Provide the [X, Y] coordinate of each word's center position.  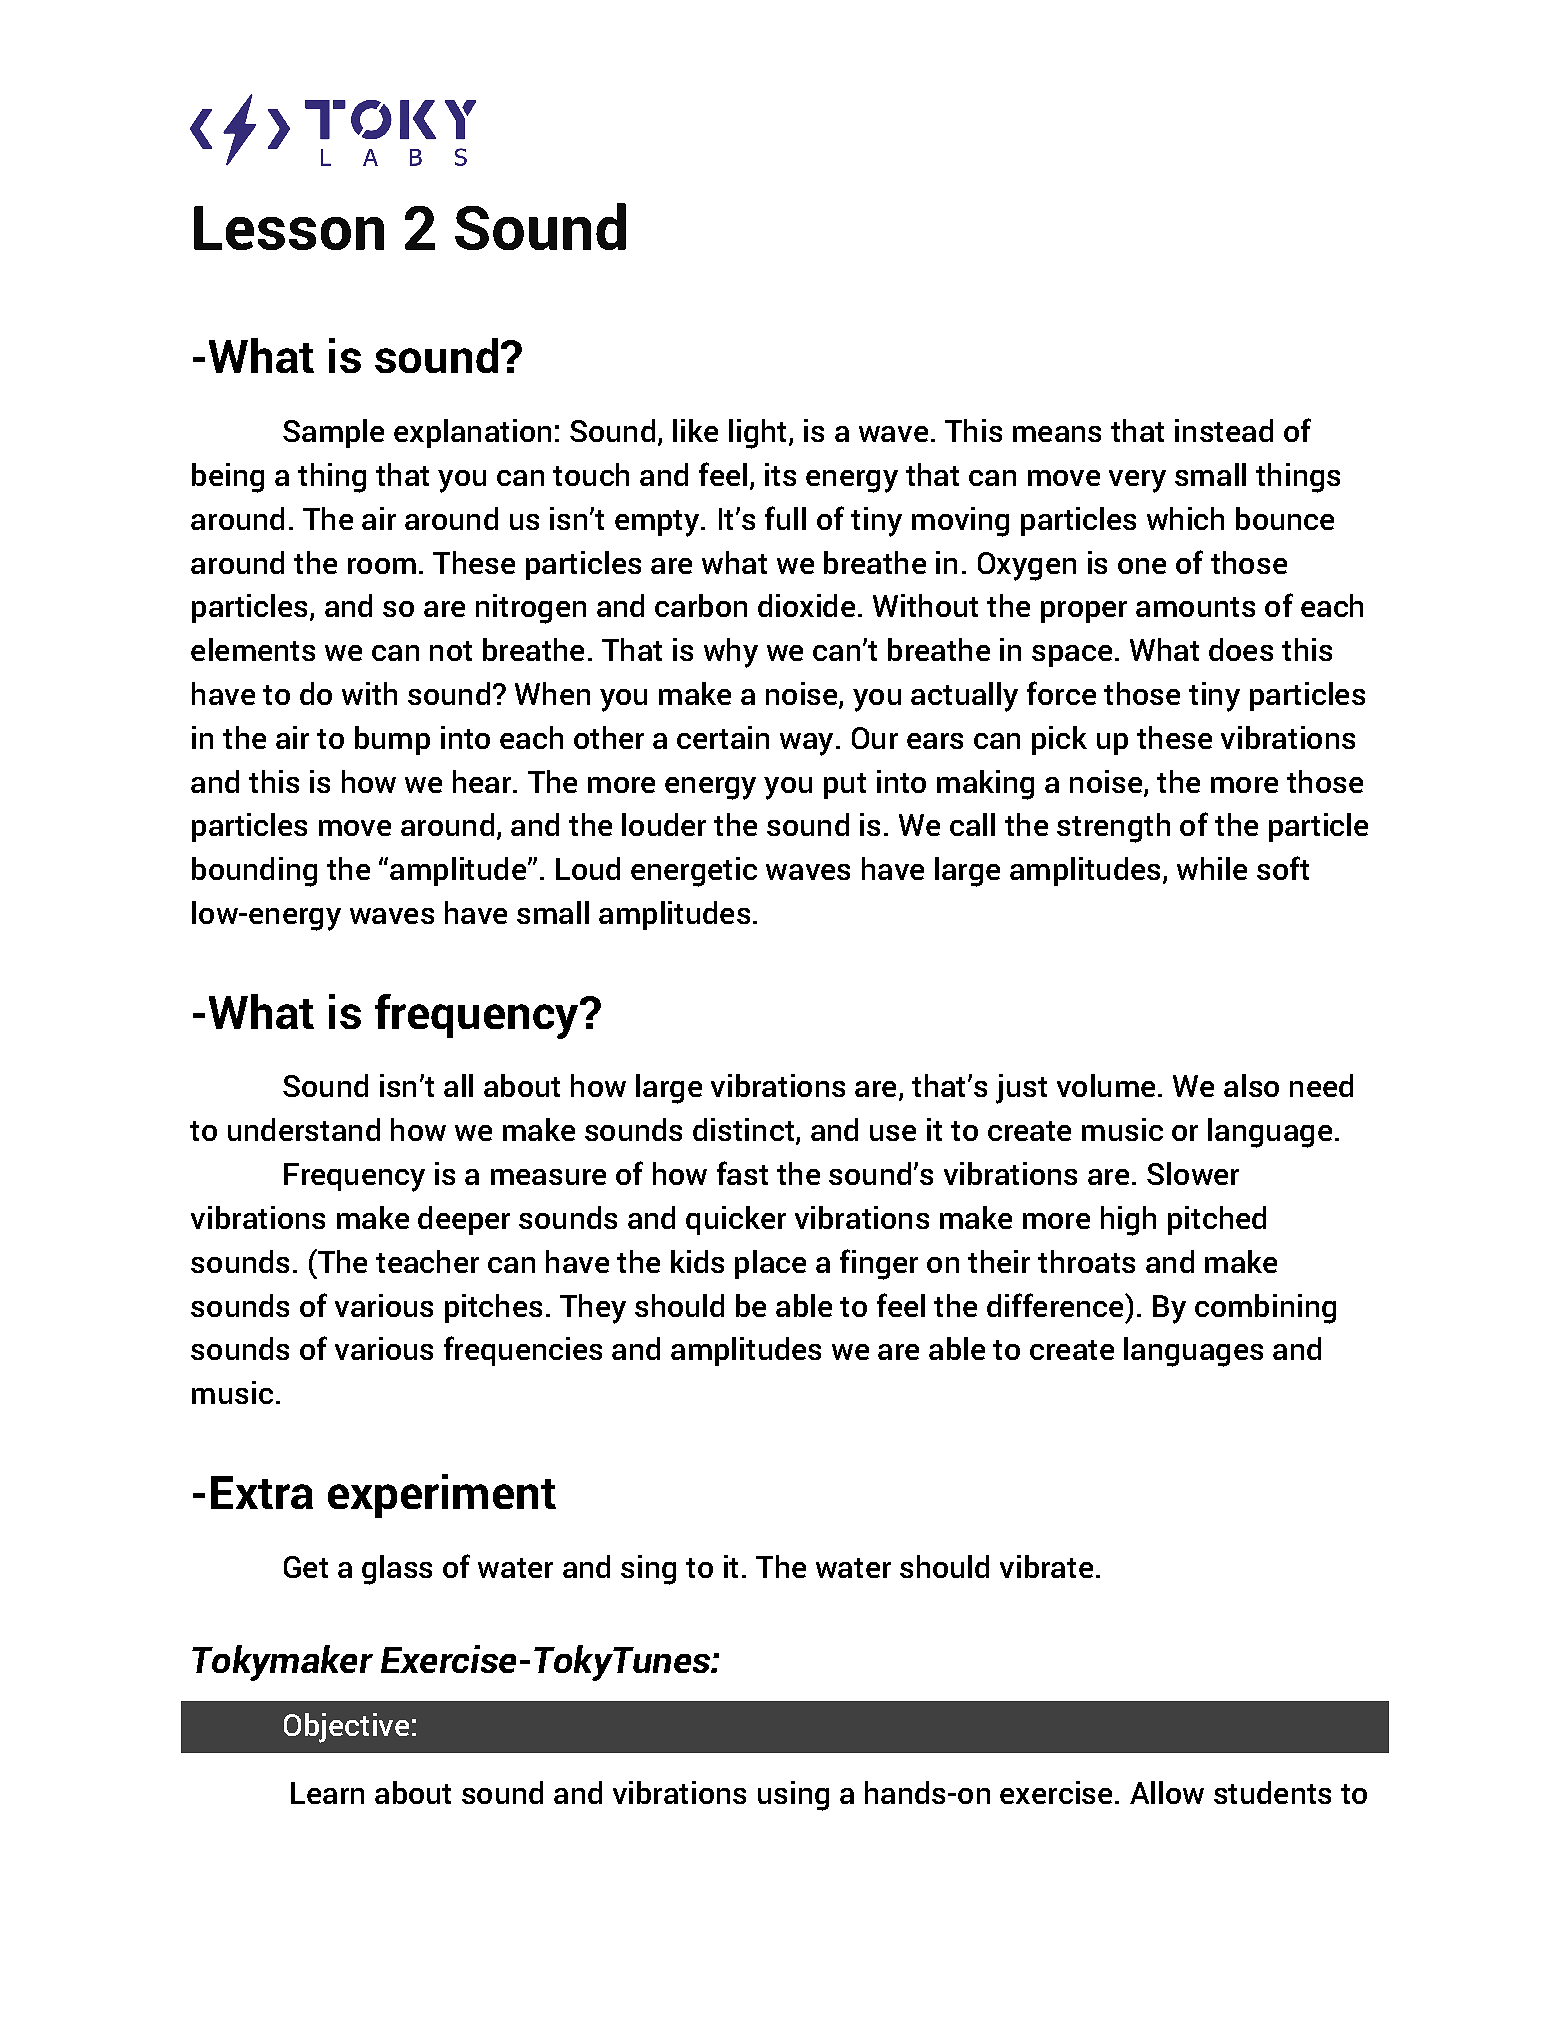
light [757, 434]
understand [304, 1129]
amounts [1195, 607]
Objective [346, 1728]
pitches [493, 1308]
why [731, 653]
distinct [743, 1129]
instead [1224, 430]
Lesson [289, 228]
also [1251, 1085]
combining [1265, 1309]
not [451, 651]
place [770, 1264]
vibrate [1046, 1566]
